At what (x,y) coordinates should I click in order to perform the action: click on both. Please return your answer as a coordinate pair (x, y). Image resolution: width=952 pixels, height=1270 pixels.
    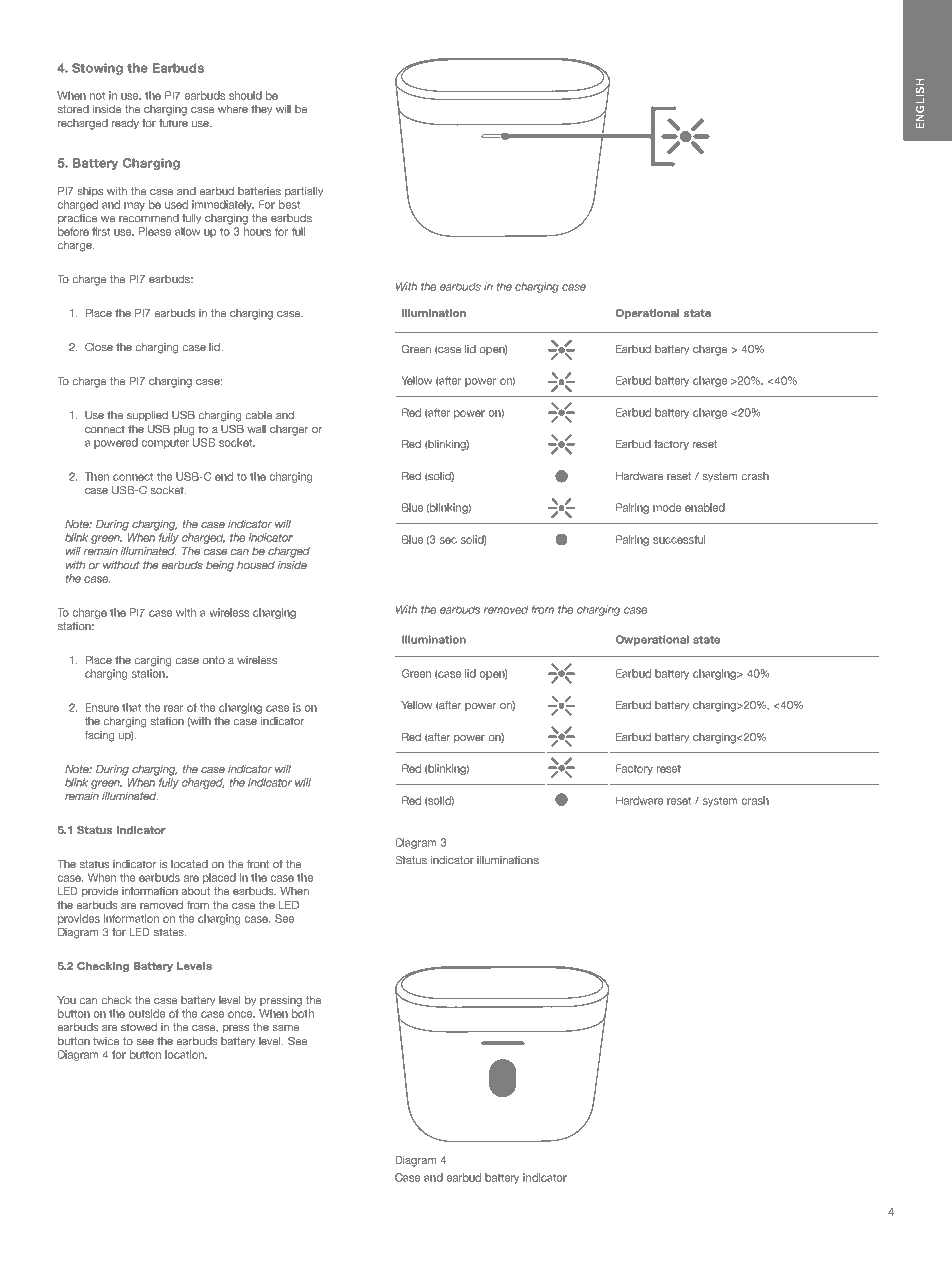
    Looking at the image, I should click on (303, 1013).
